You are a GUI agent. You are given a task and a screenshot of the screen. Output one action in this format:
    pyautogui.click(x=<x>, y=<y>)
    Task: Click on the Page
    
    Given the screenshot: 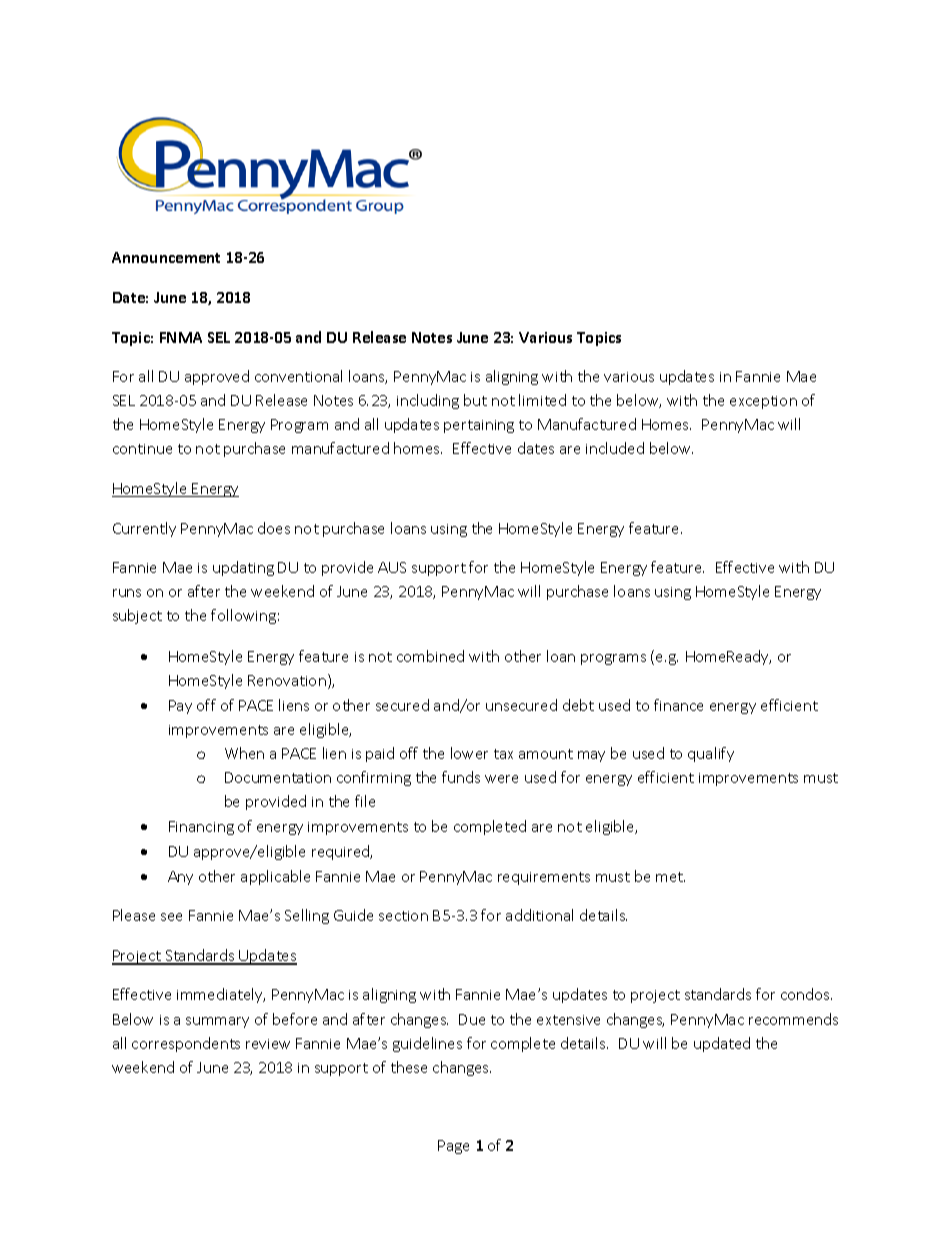 What is the action you would take?
    pyautogui.click(x=453, y=1147)
